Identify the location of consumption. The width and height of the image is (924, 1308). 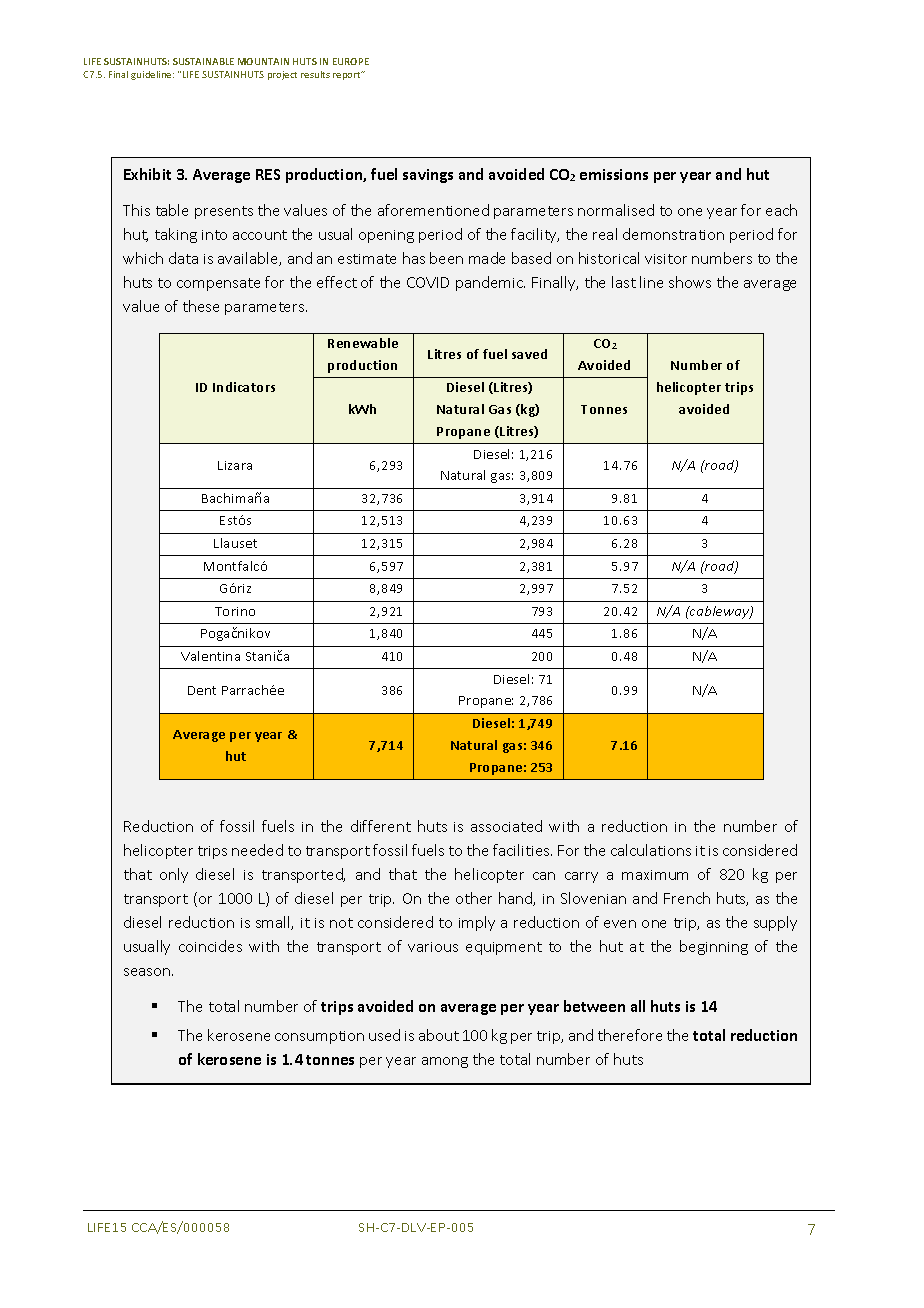
(319, 1037).
